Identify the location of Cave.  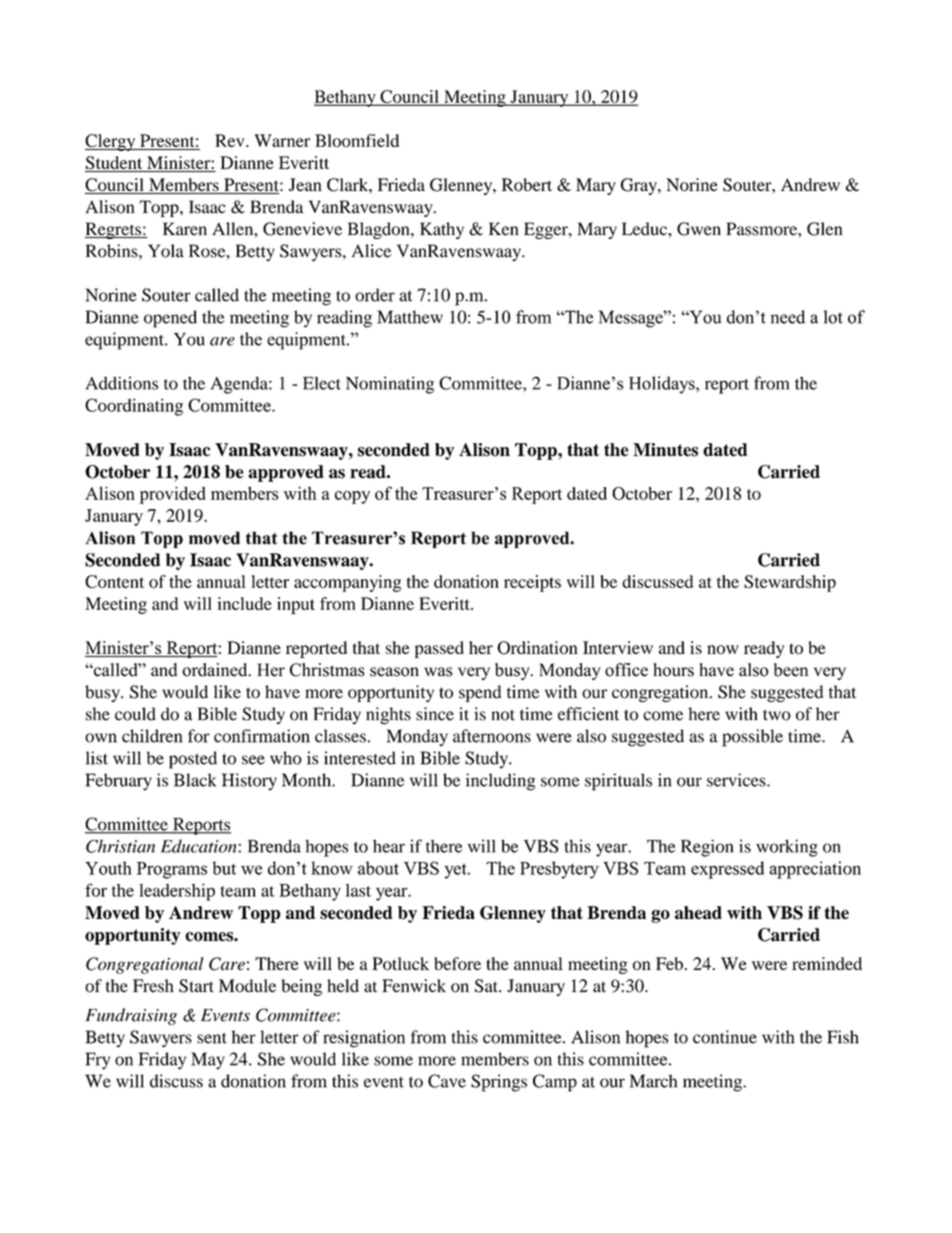
(447, 1081).
